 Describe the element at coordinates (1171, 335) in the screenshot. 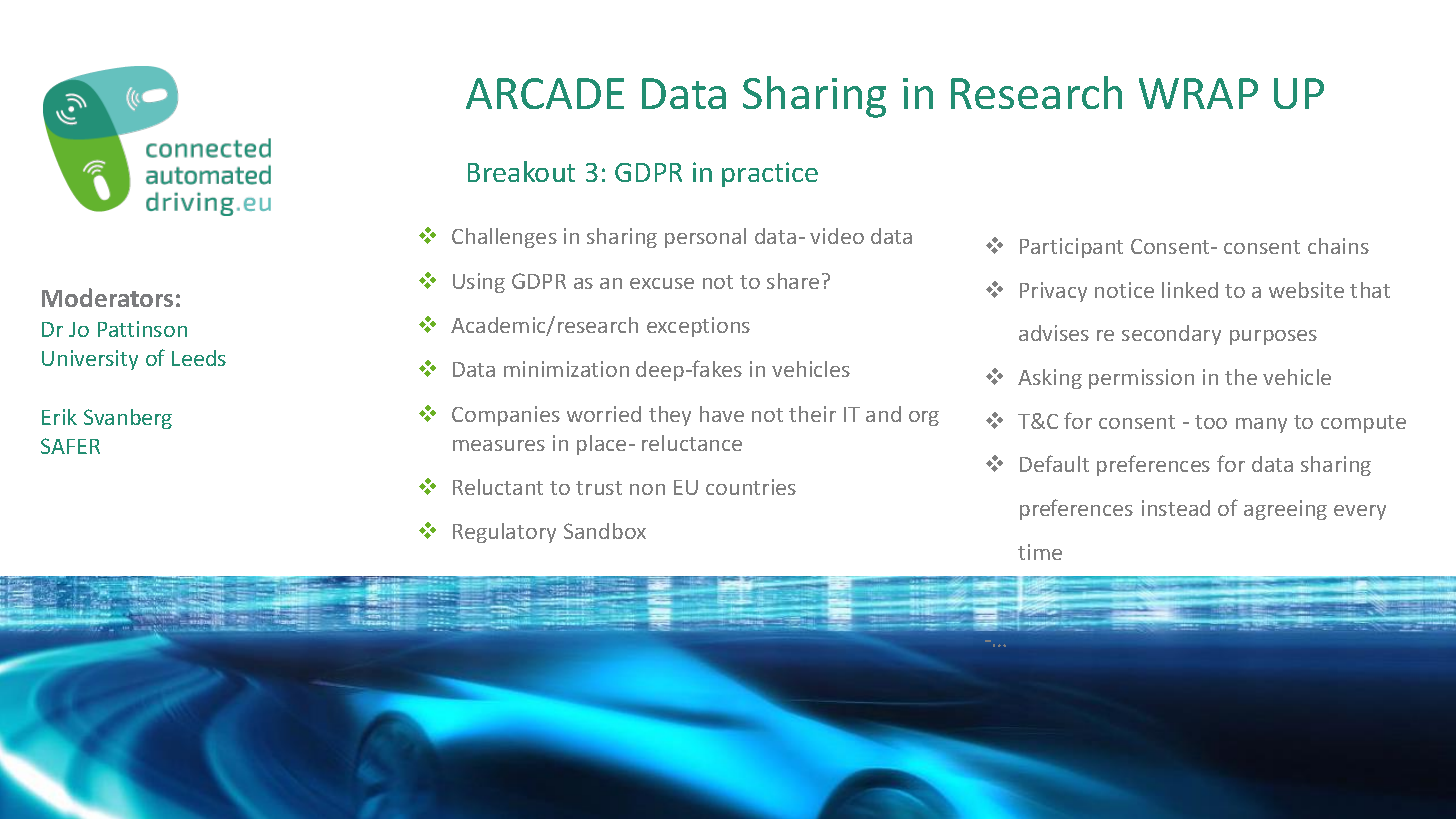

I see `secondary` at that location.
